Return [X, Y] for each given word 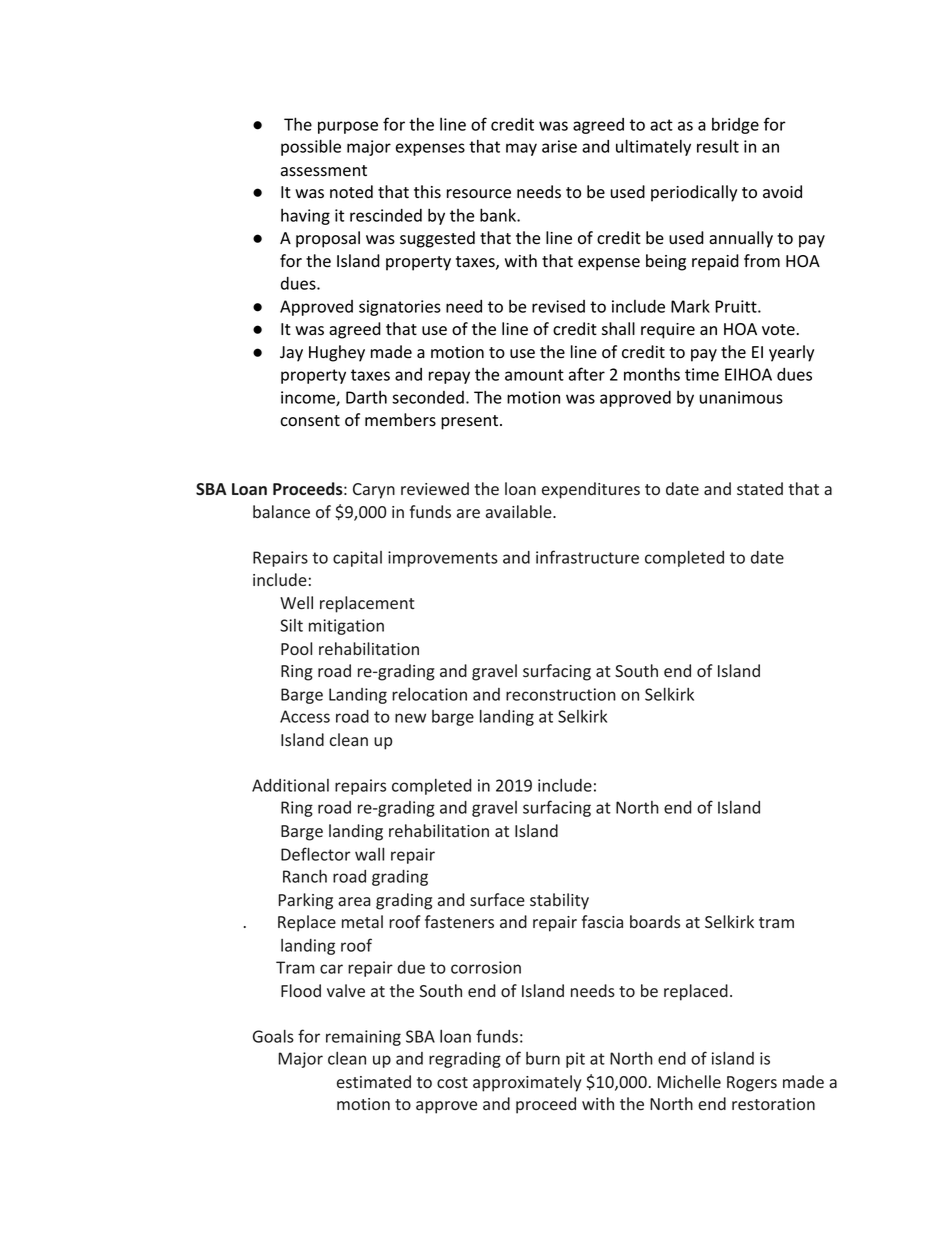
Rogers [752, 1084]
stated [760, 488]
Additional [290, 785]
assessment [324, 171]
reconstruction [561, 694]
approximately [527, 1083]
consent [310, 421]
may [521, 149]
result [718, 146]
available [520, 511]
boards [655, 921]
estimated [374, 1081]
